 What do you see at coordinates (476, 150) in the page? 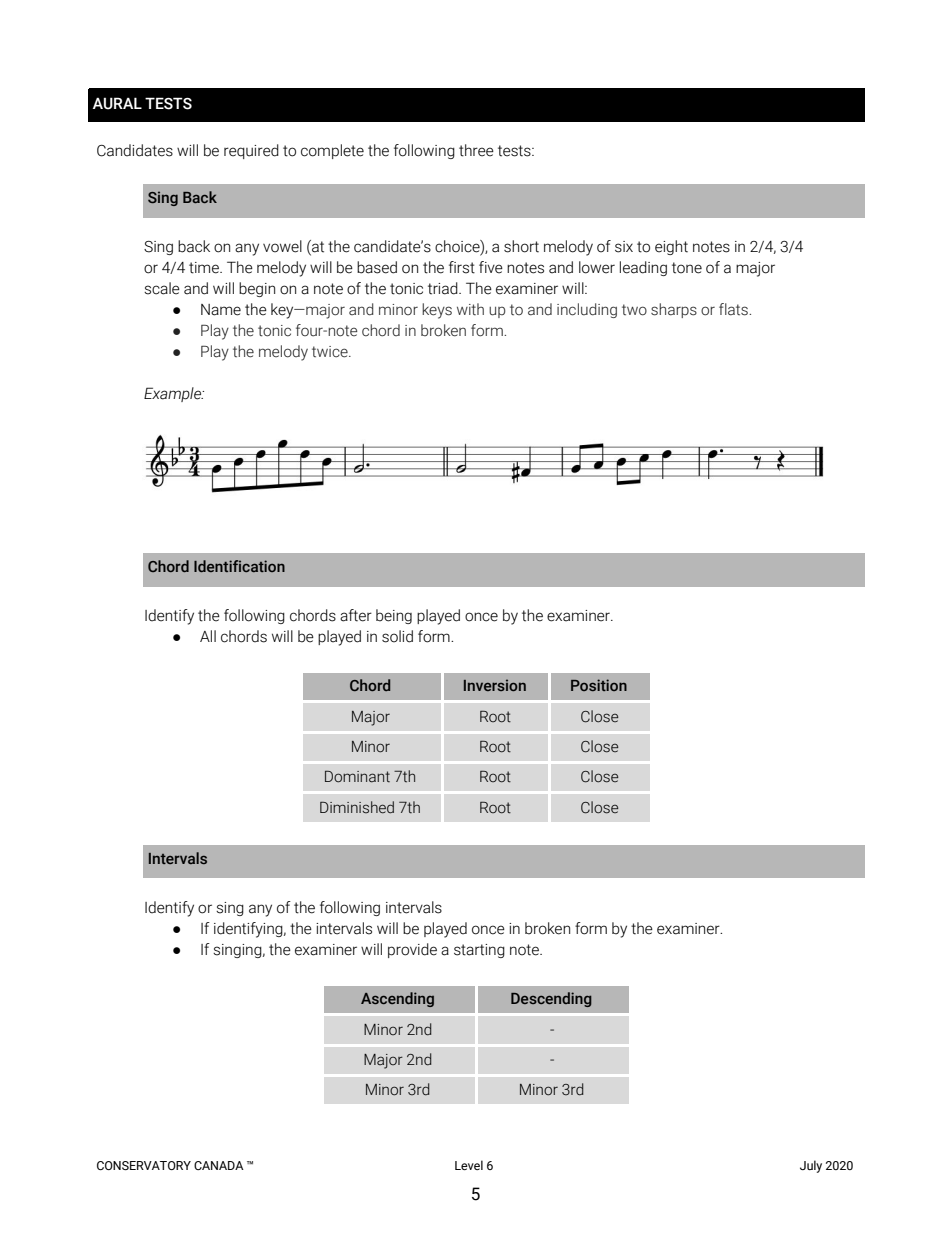
I see `three` at bounding box center [476, 150].
